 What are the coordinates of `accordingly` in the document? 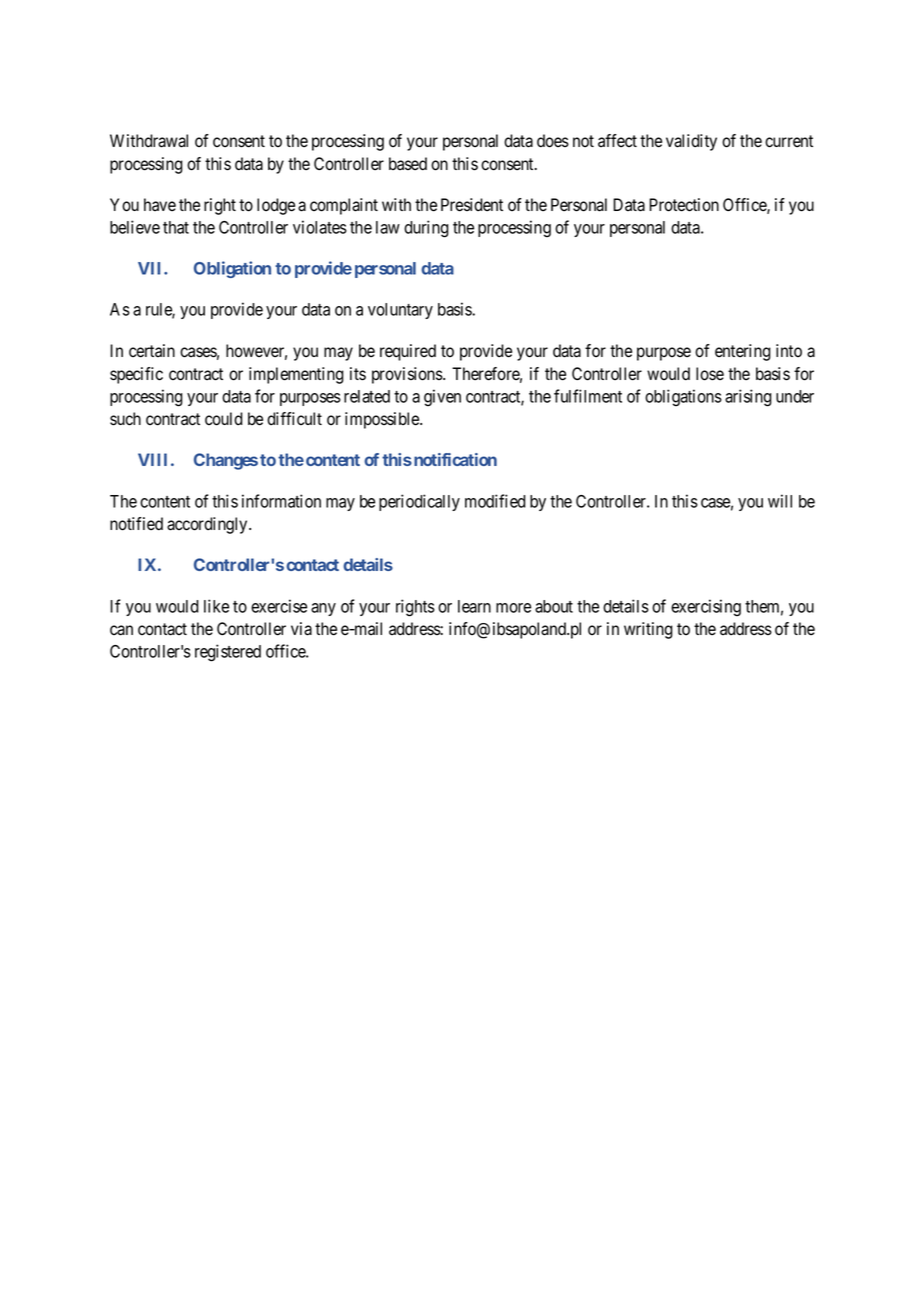 It's located at (208, 525).
